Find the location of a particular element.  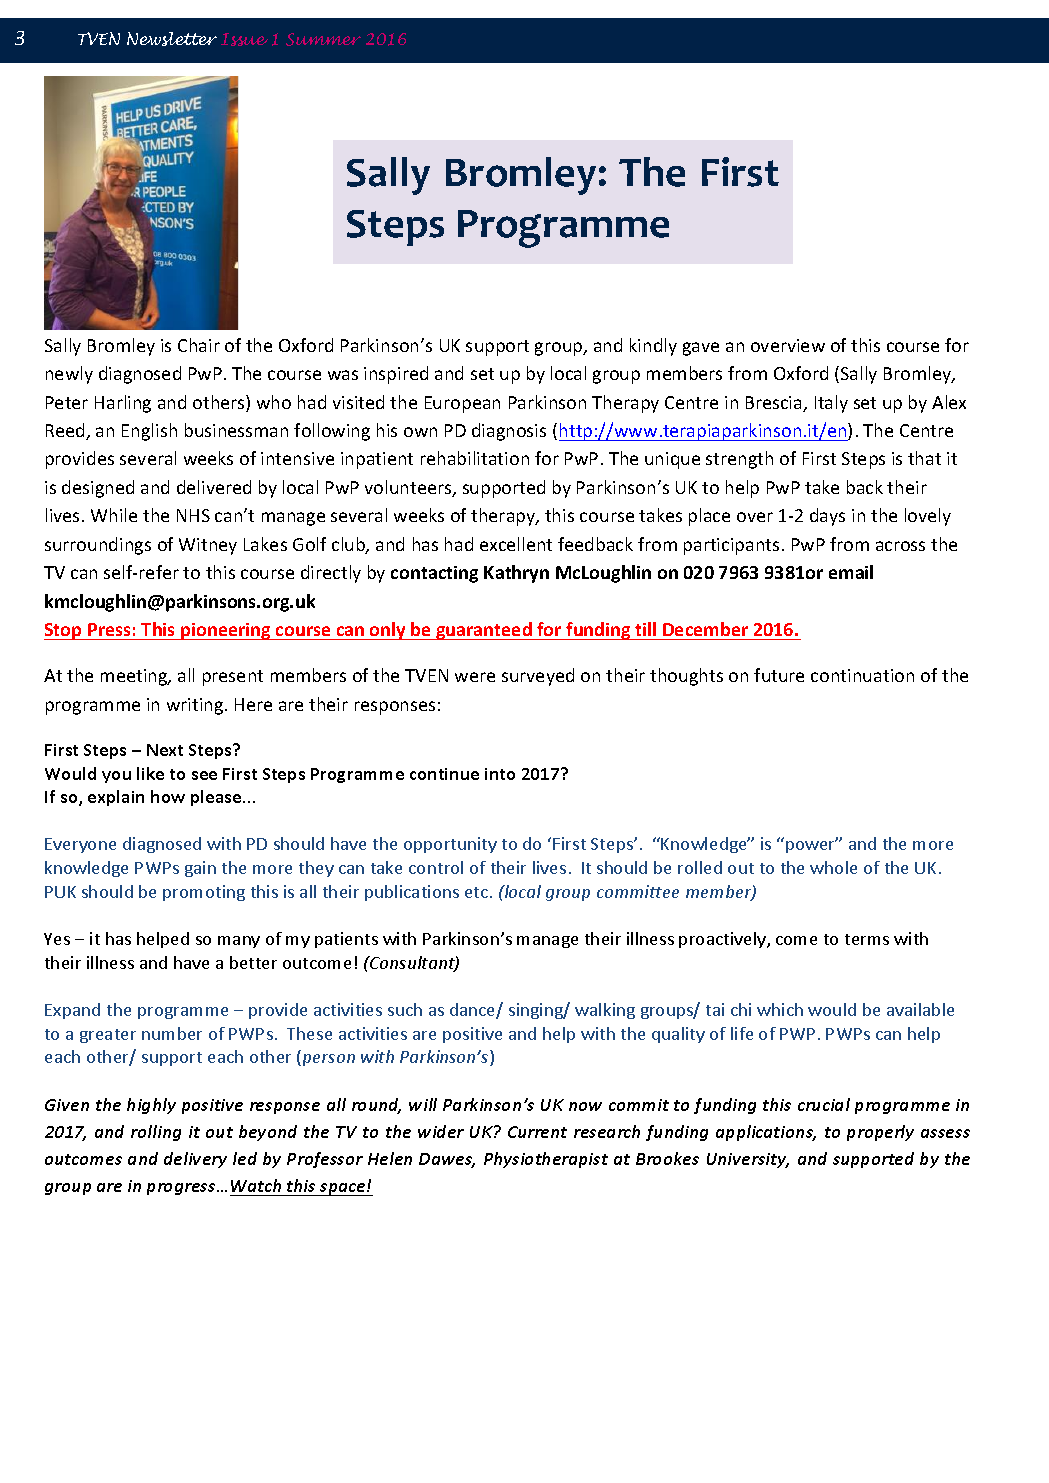

Current is located at coordinates (537, 1132).
